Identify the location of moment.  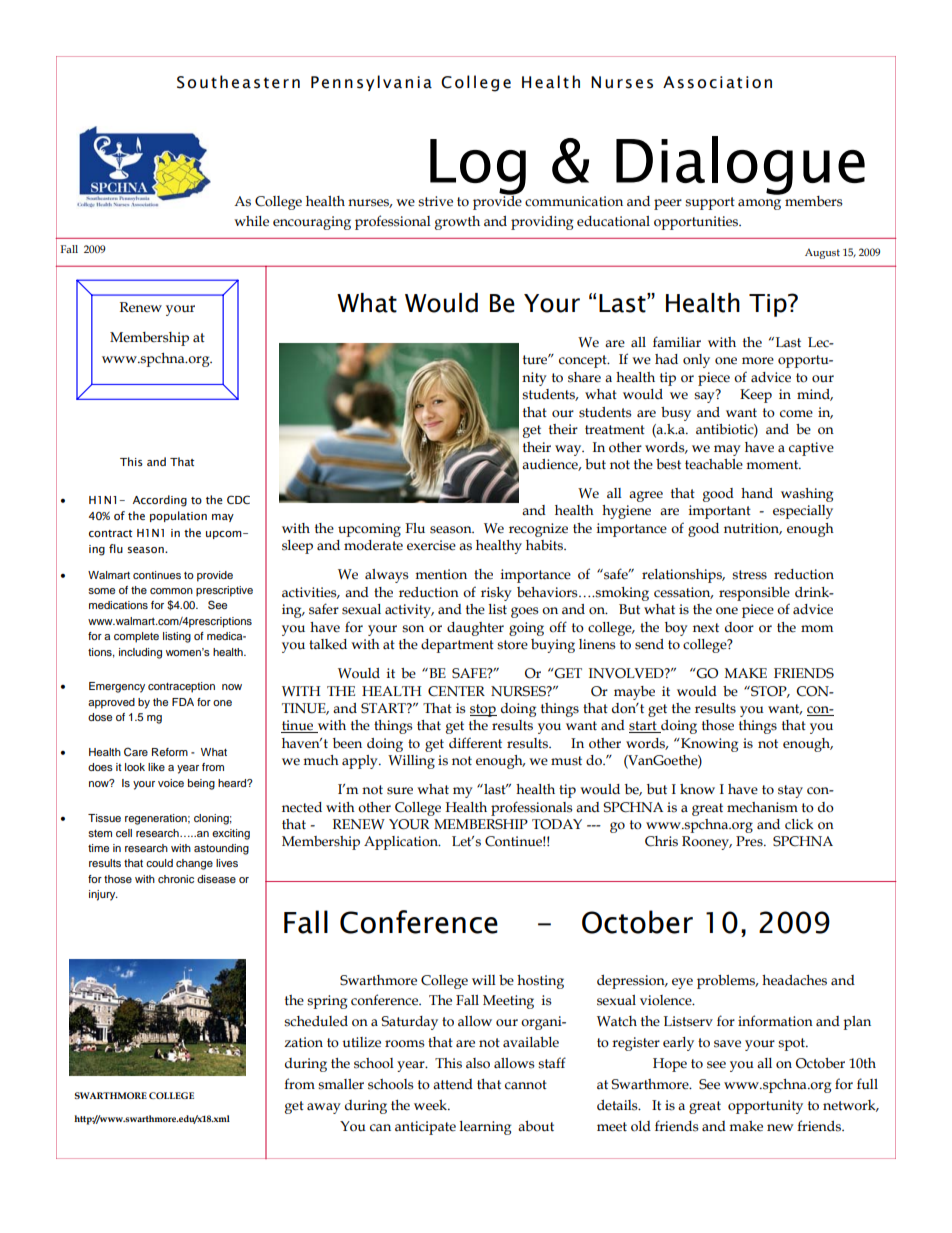
(773, 465).
